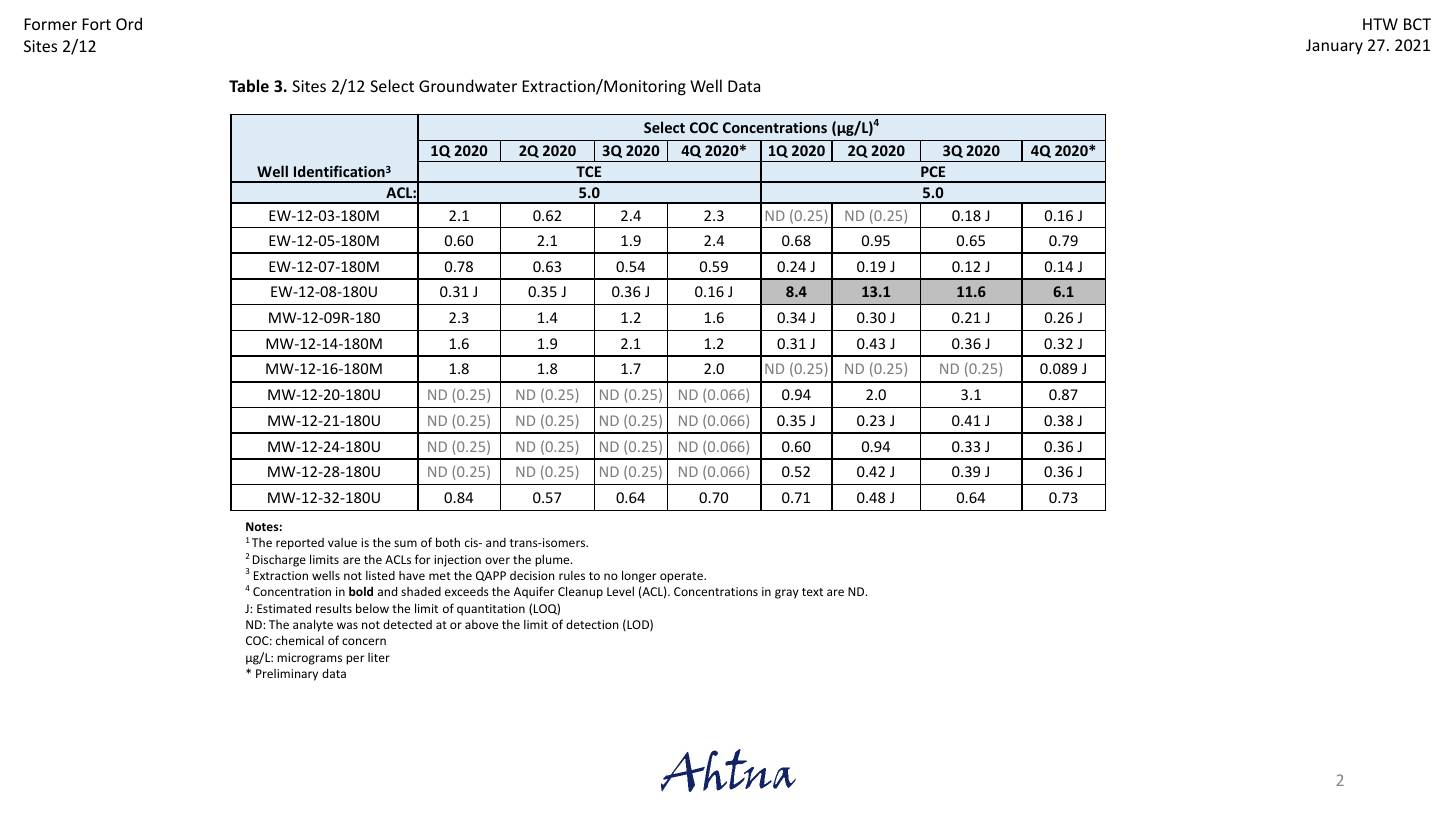 The image size is (1456, 819). I want to click on Groundwater, so click(468, 85).
